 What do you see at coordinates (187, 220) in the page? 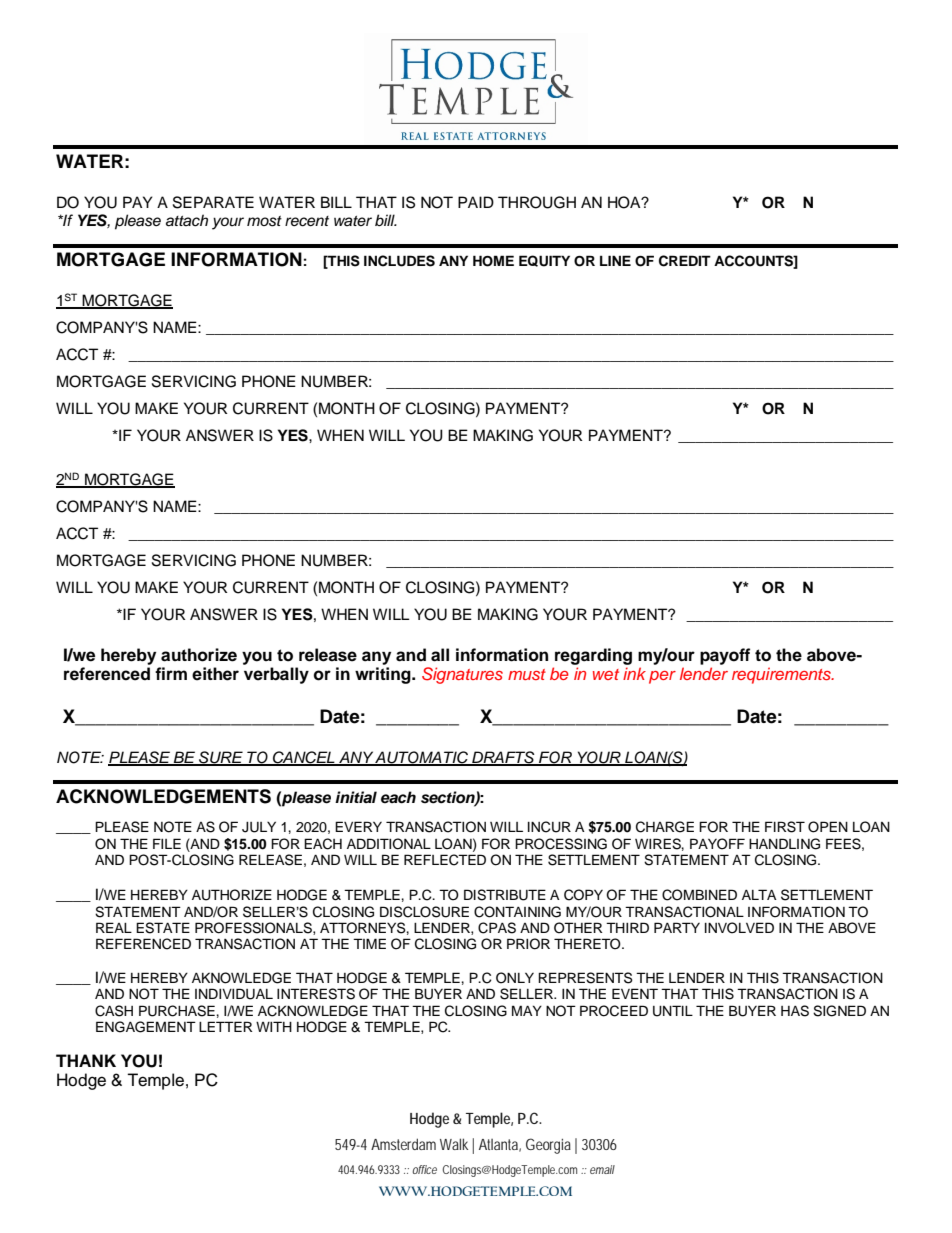
I see `attach` at bounding box center [187, 220].
